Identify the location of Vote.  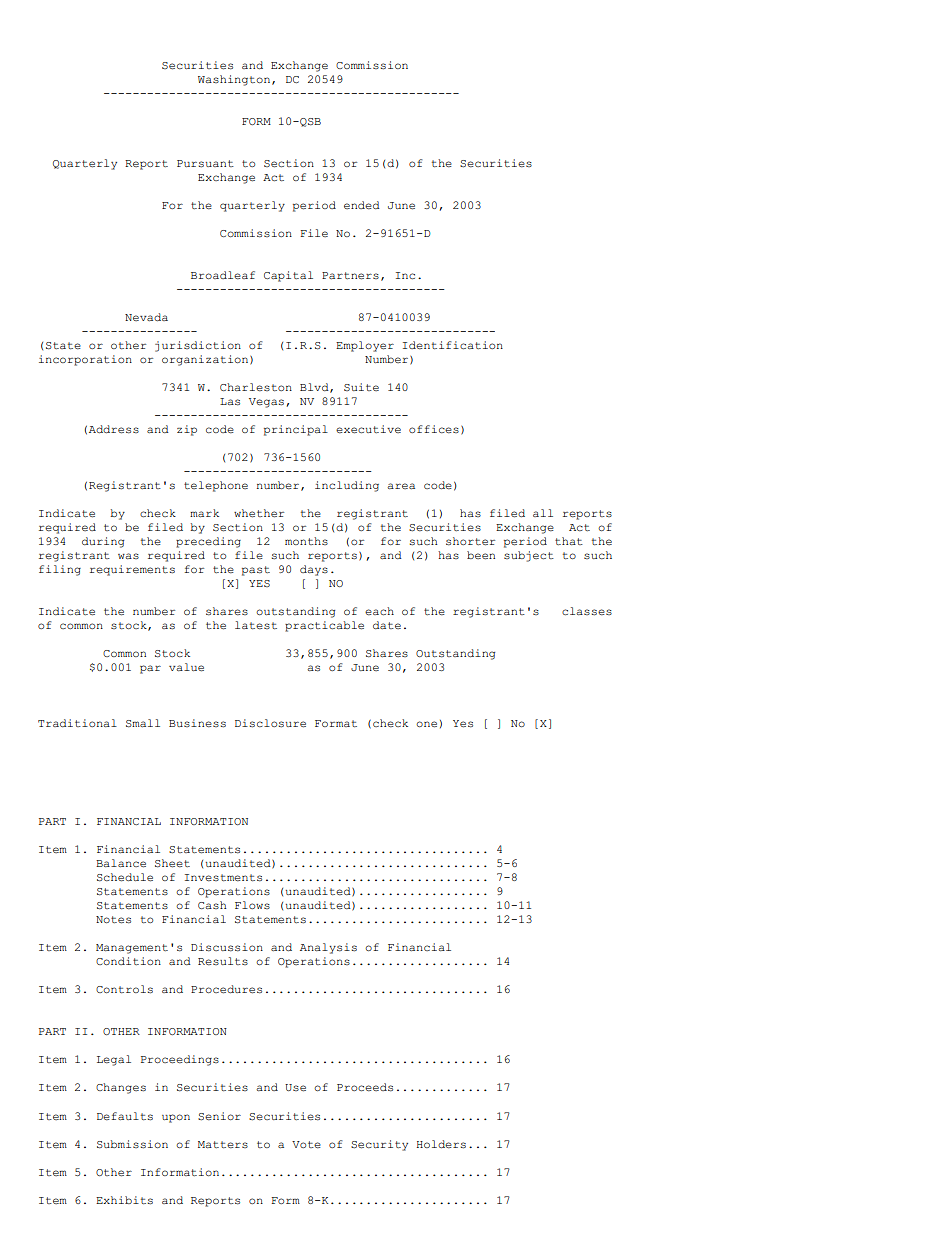
(306, 1145).
